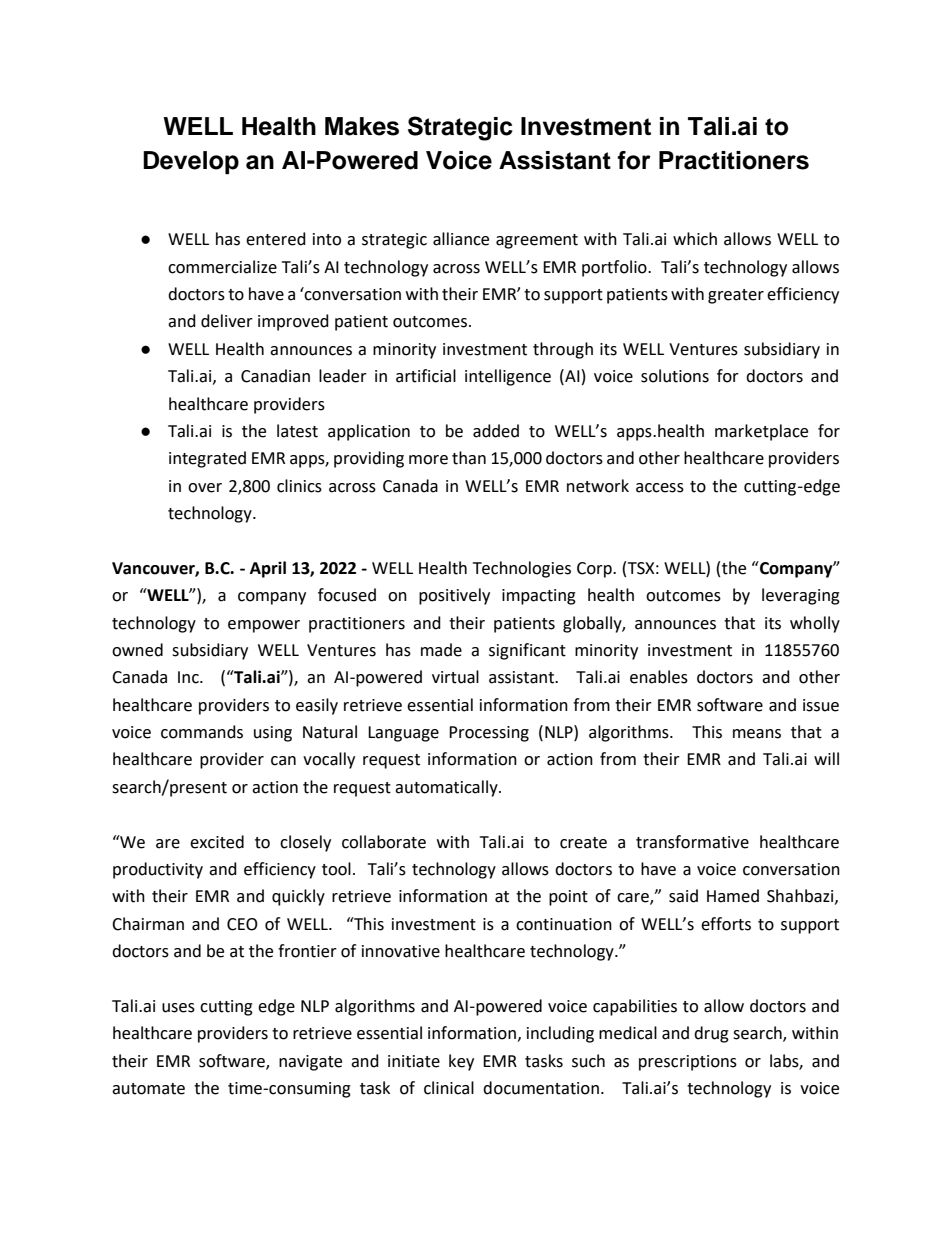 This image has width=952, height=1233. Describe the element at coordinates (761, 432) in the image. I see `marketplace` at that location.
